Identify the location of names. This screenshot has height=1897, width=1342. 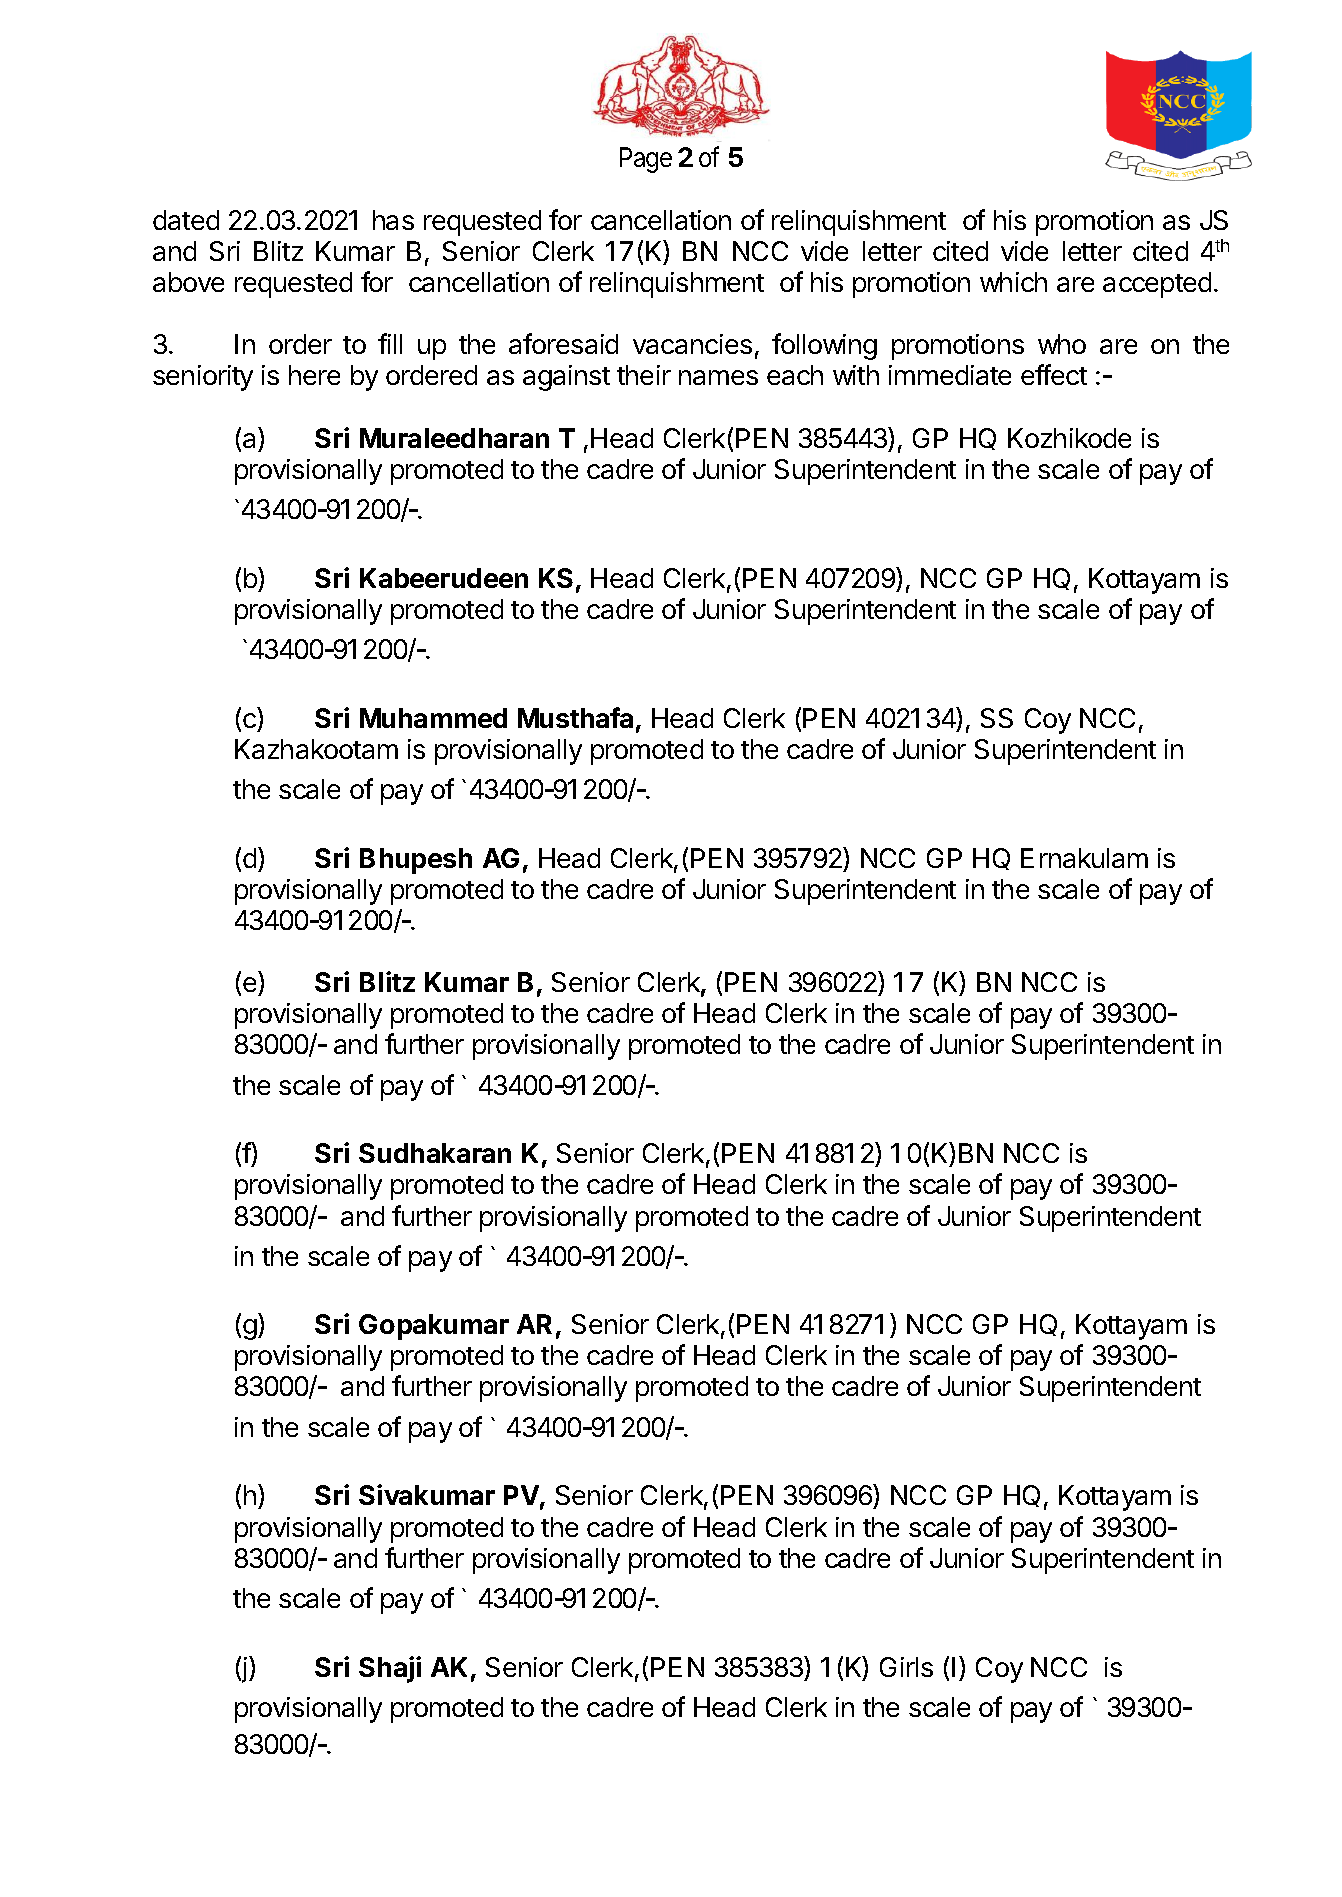
(718, 377).
